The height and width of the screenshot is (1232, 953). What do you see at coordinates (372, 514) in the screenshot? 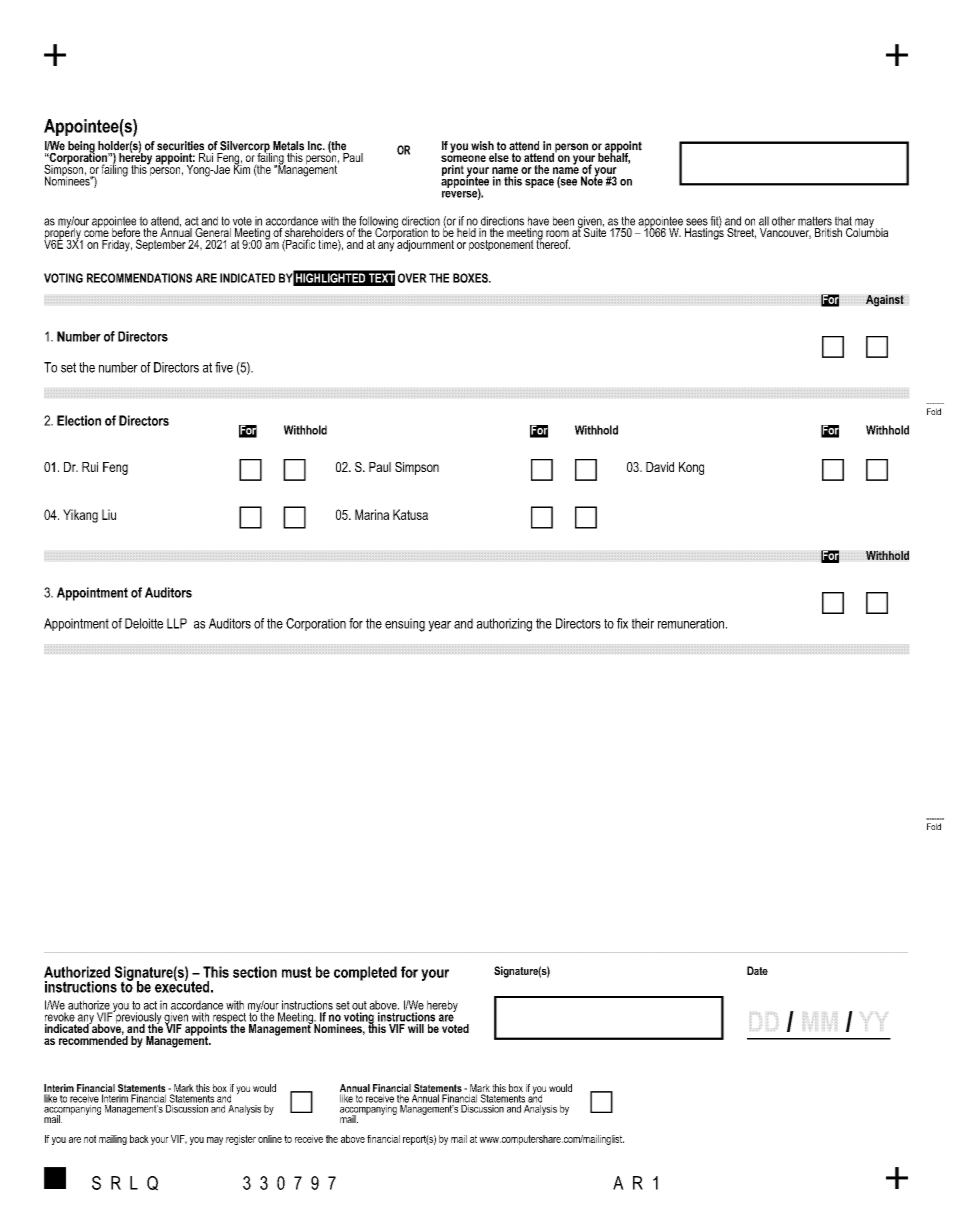
I see `Marina` at bounding box center [372, 514].
